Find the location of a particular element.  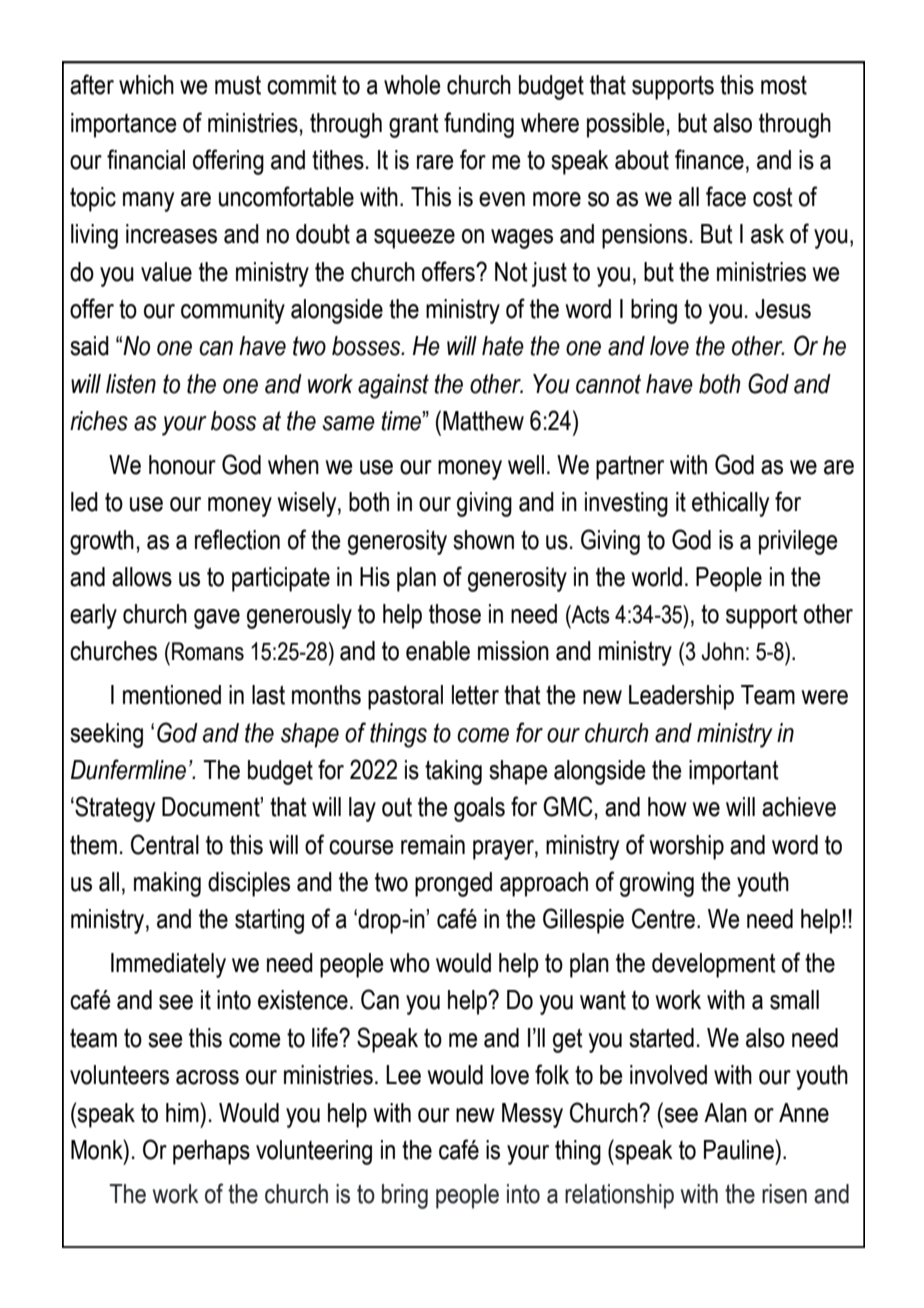

finance is located at coordinates (709, 159).
